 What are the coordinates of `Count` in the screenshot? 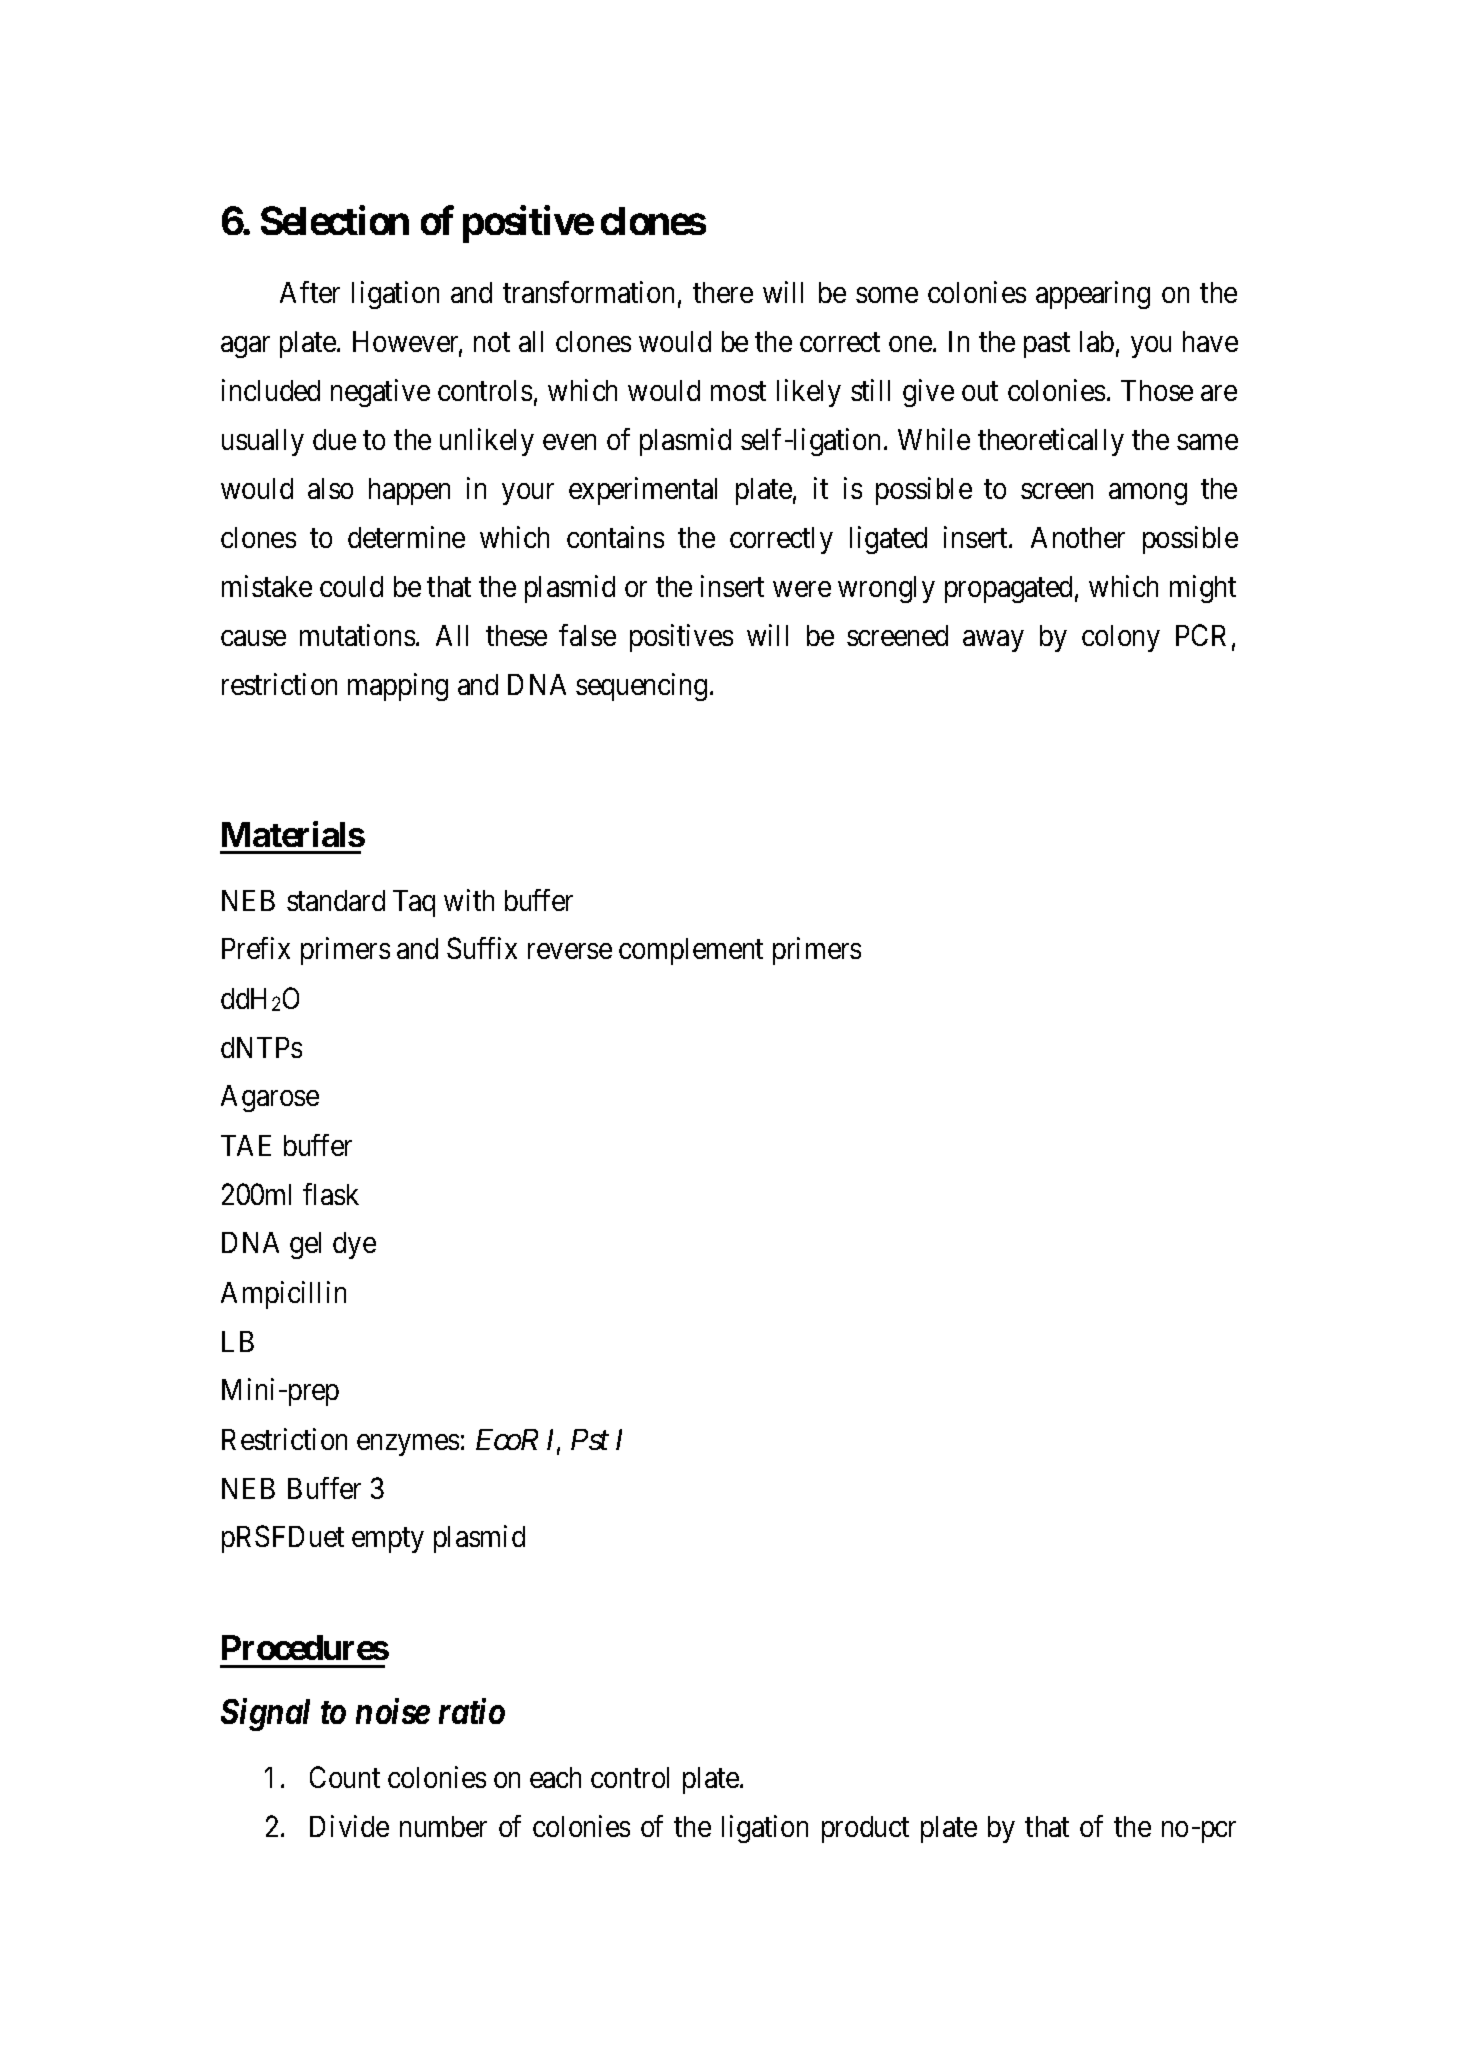 It's located at (345, 1777).
